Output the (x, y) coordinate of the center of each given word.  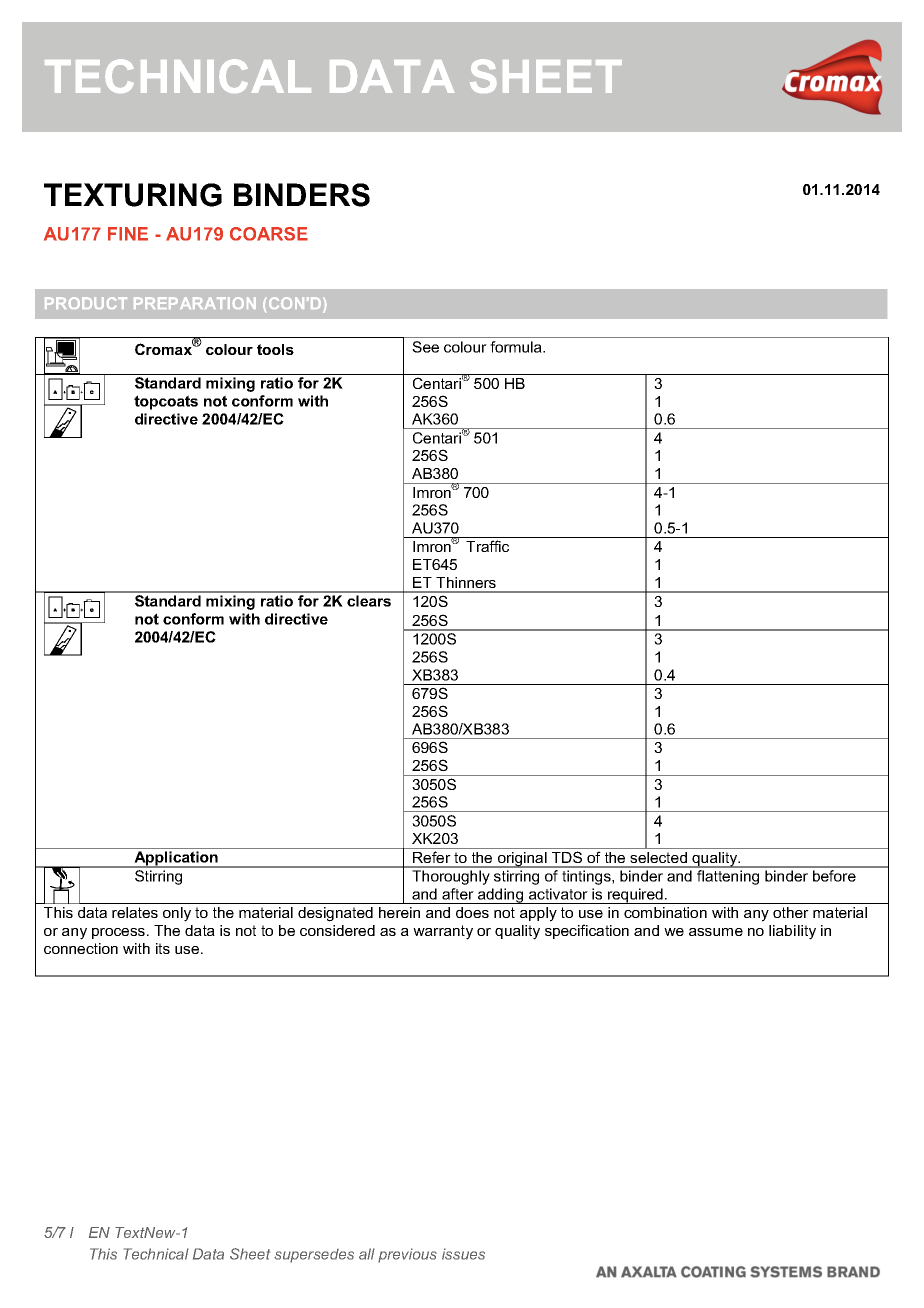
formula (517, 347)
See (425, 347)
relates (135, 912)
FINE (128, 234)
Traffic (487, 546)
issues (463, 1254)
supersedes (314, 1256)
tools (275, 349)
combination (665, 912)
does (472, 912)
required (635, 896)
